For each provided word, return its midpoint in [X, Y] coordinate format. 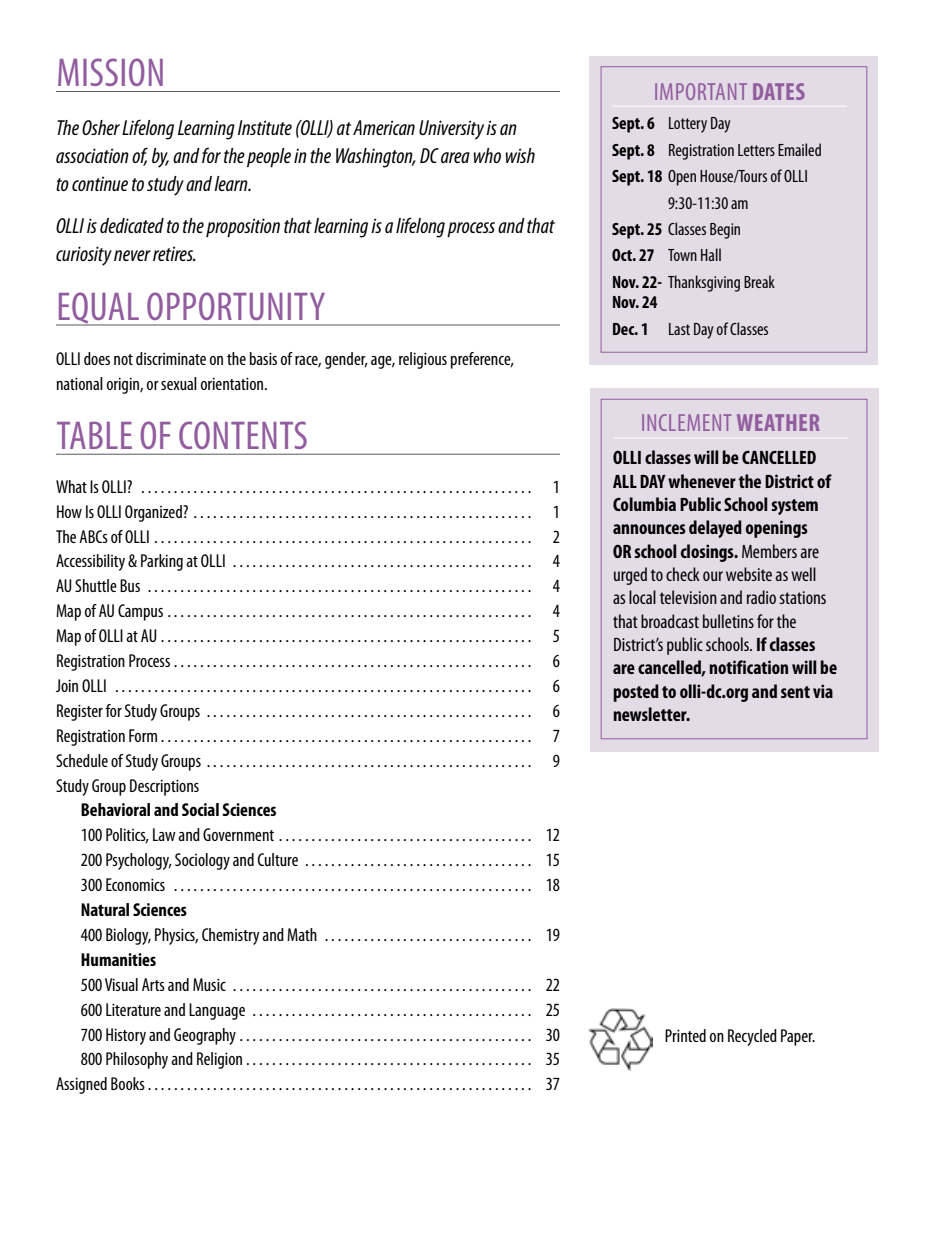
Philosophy [137, 1060]
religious [423, 360]
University [451, 130]
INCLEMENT [686, 422]
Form [143, 735]
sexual [179, 383]
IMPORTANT [701, 91]
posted [636, 693]
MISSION [110, 72]
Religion [219, 1060]
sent [795, 692]
